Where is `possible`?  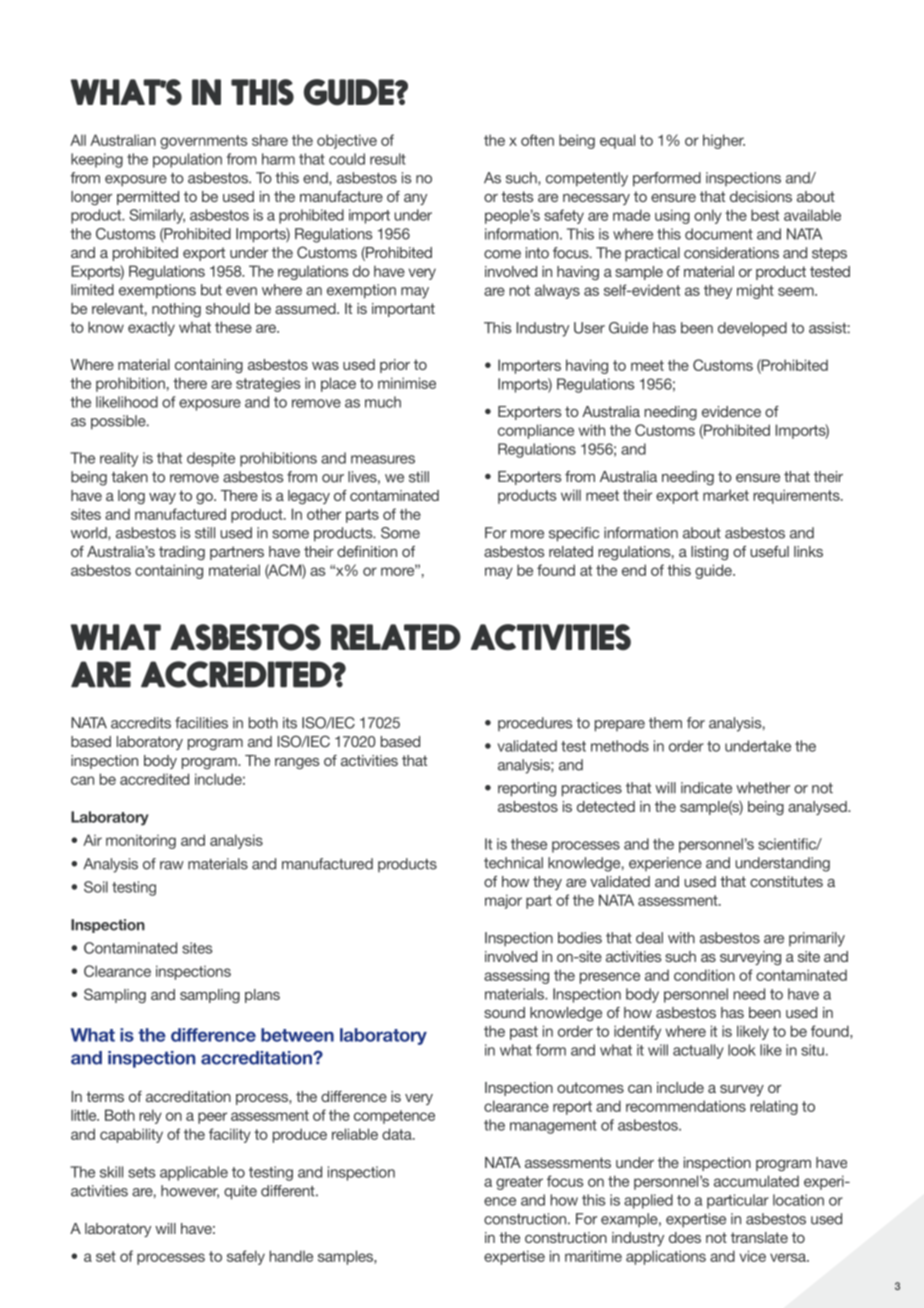
possible is located at coordinates (119, 422).
